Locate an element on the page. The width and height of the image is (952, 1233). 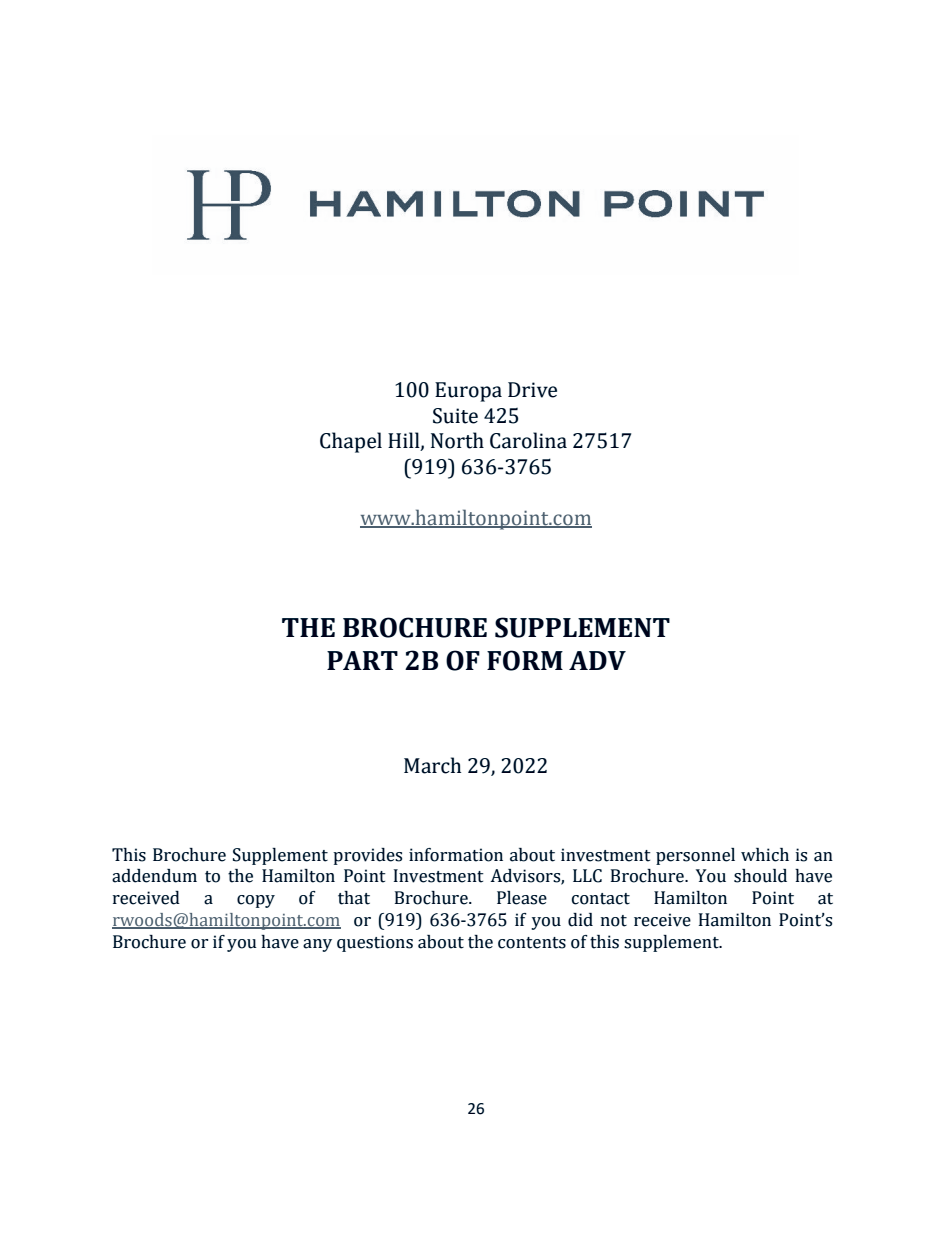
Drive is located at coordinates (532, 390).
